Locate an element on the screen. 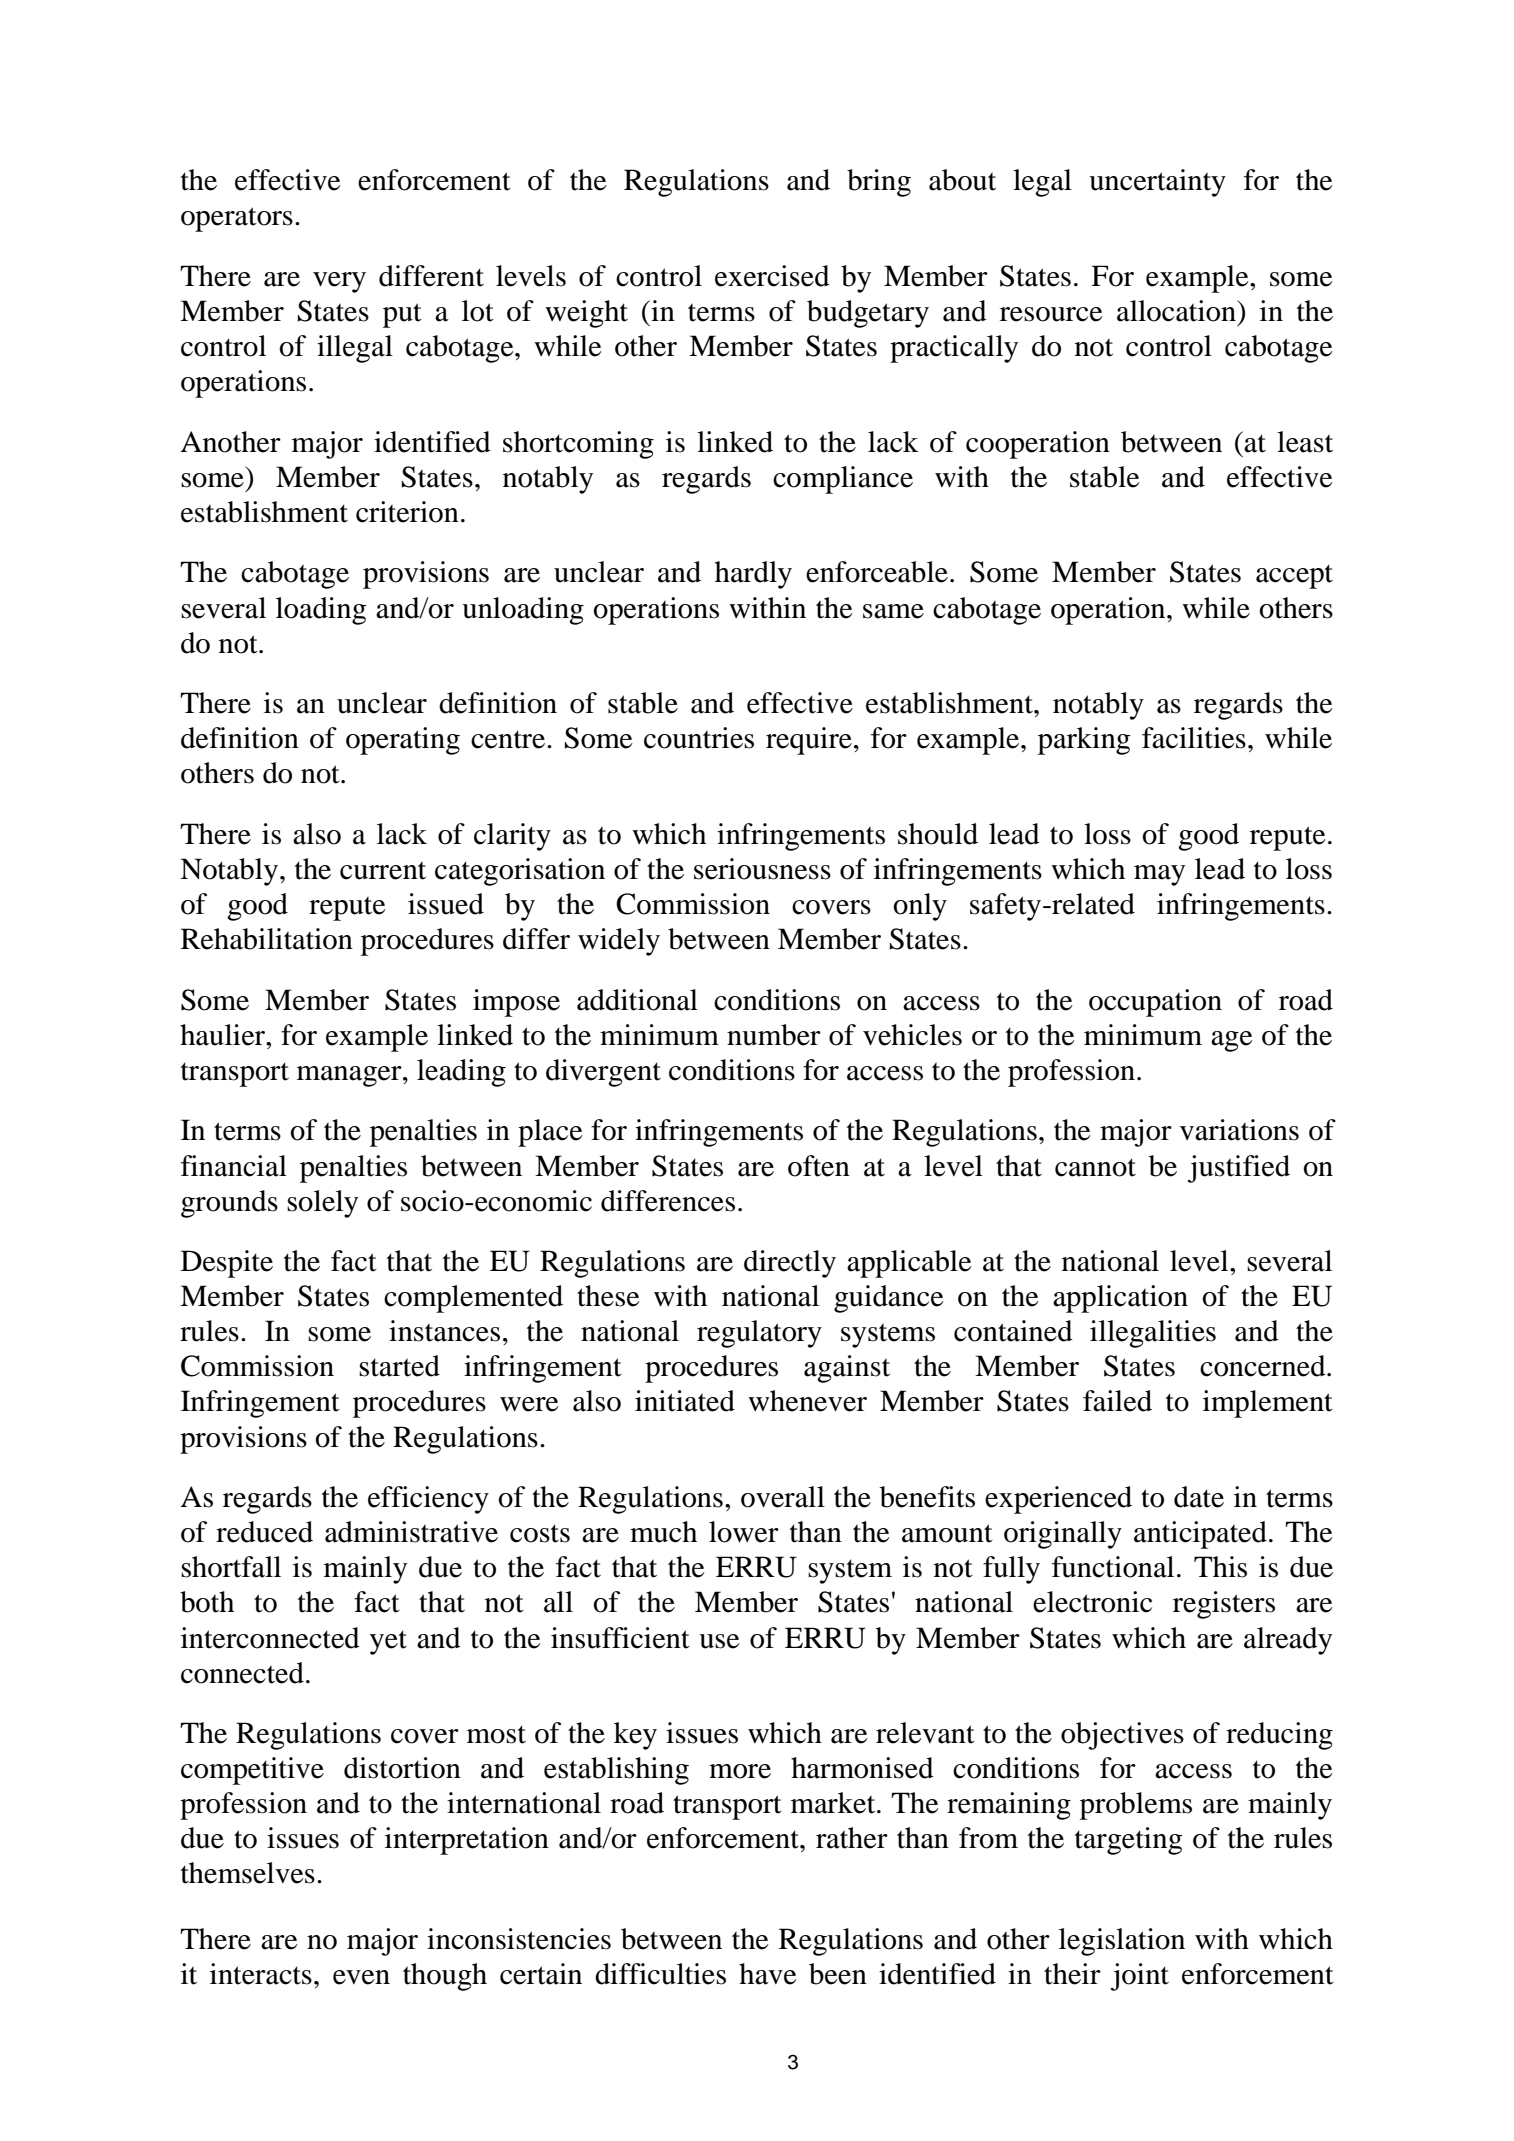 This screenshot has width=1514, height=2141. started is located at coordinates (399, 1366).
